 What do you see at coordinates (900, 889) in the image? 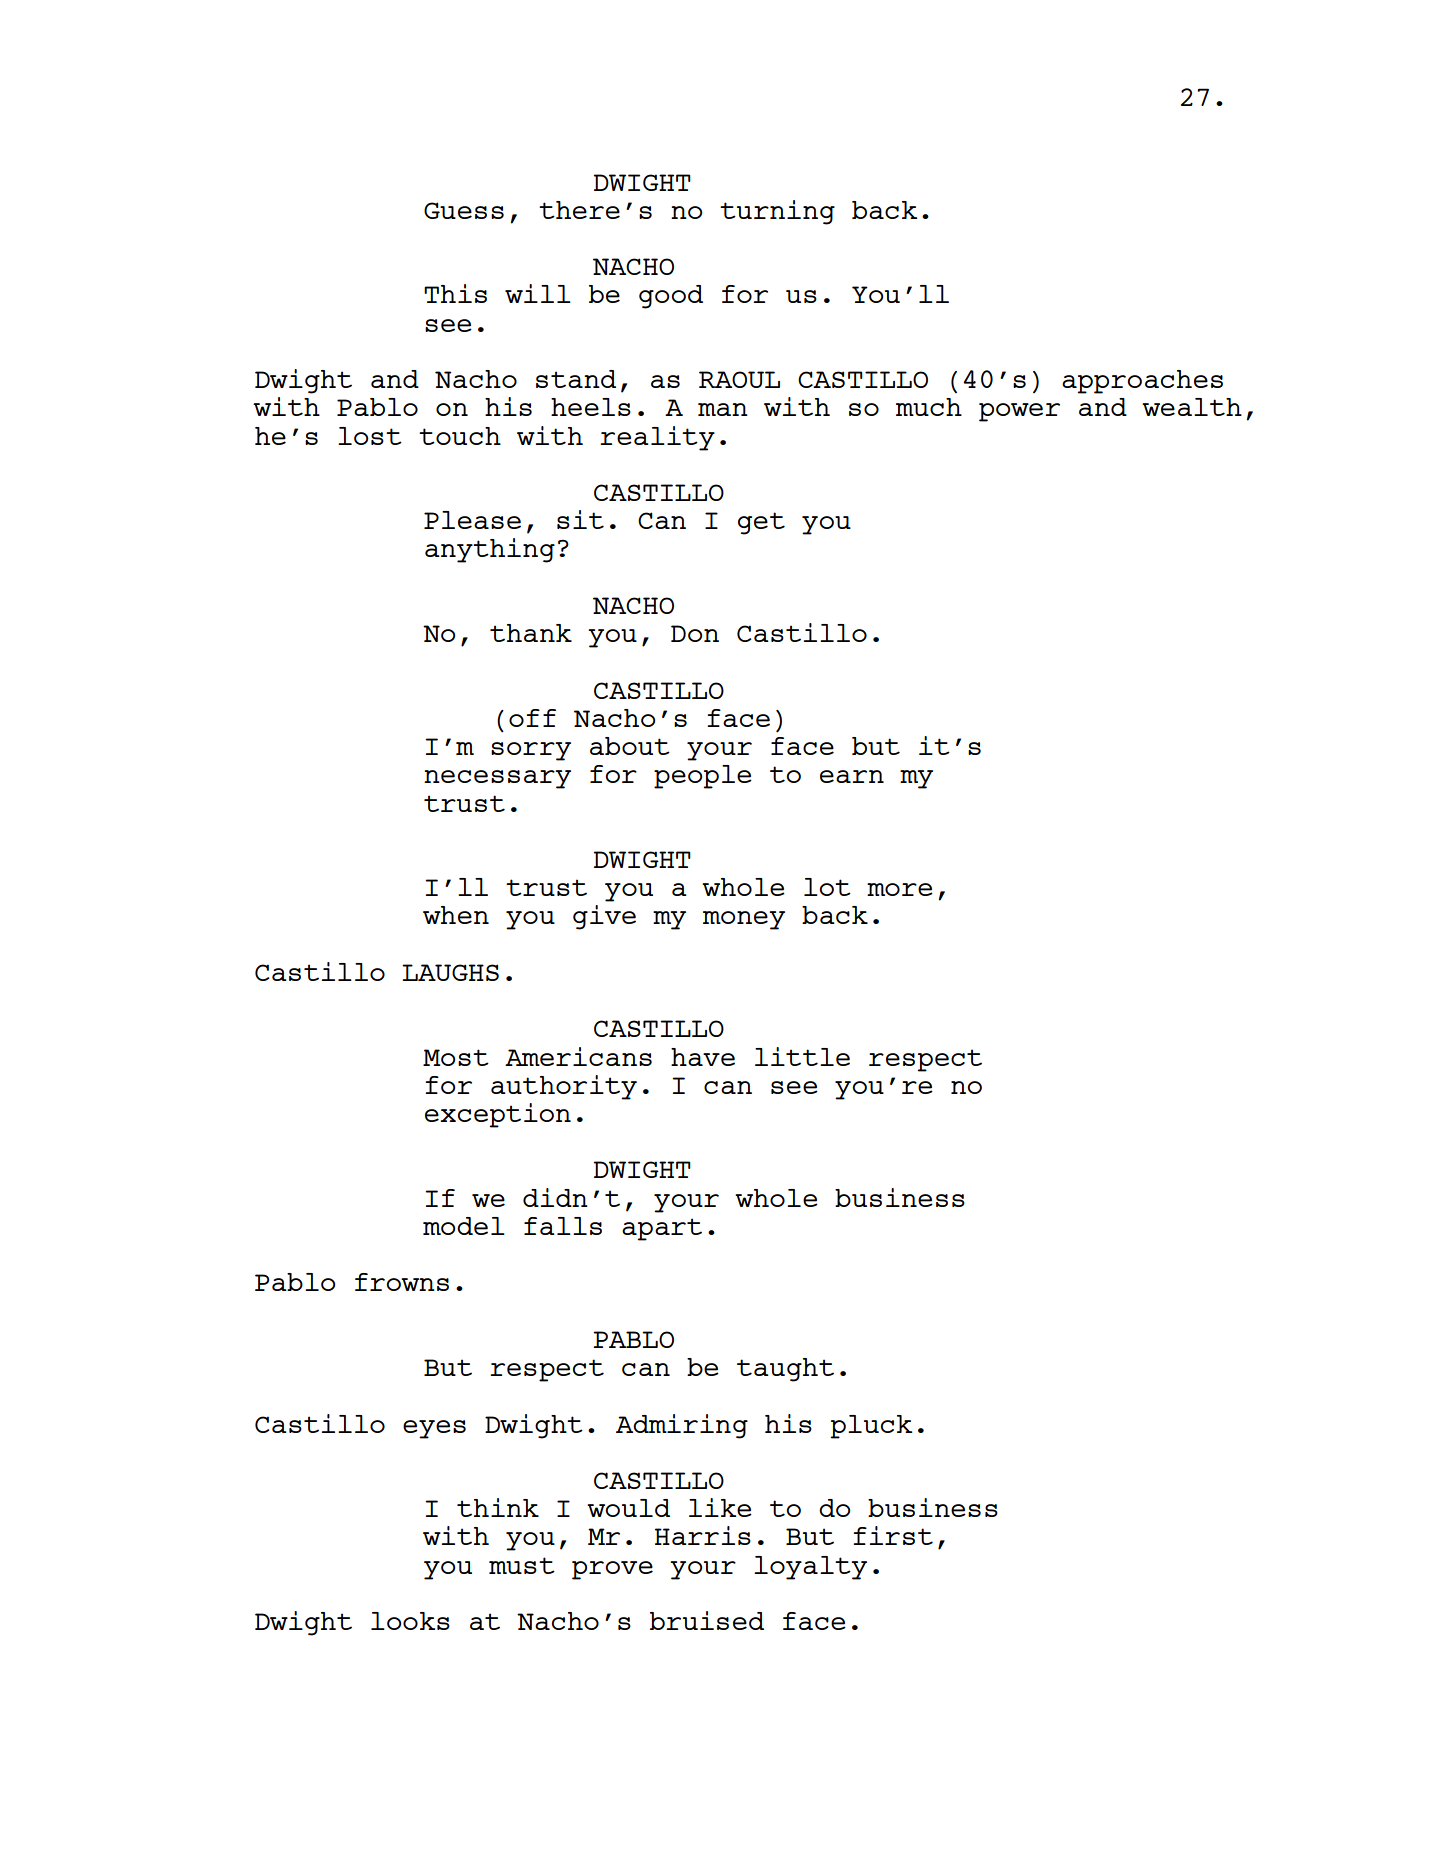
I see `more` at bounding box center [900, 889].
